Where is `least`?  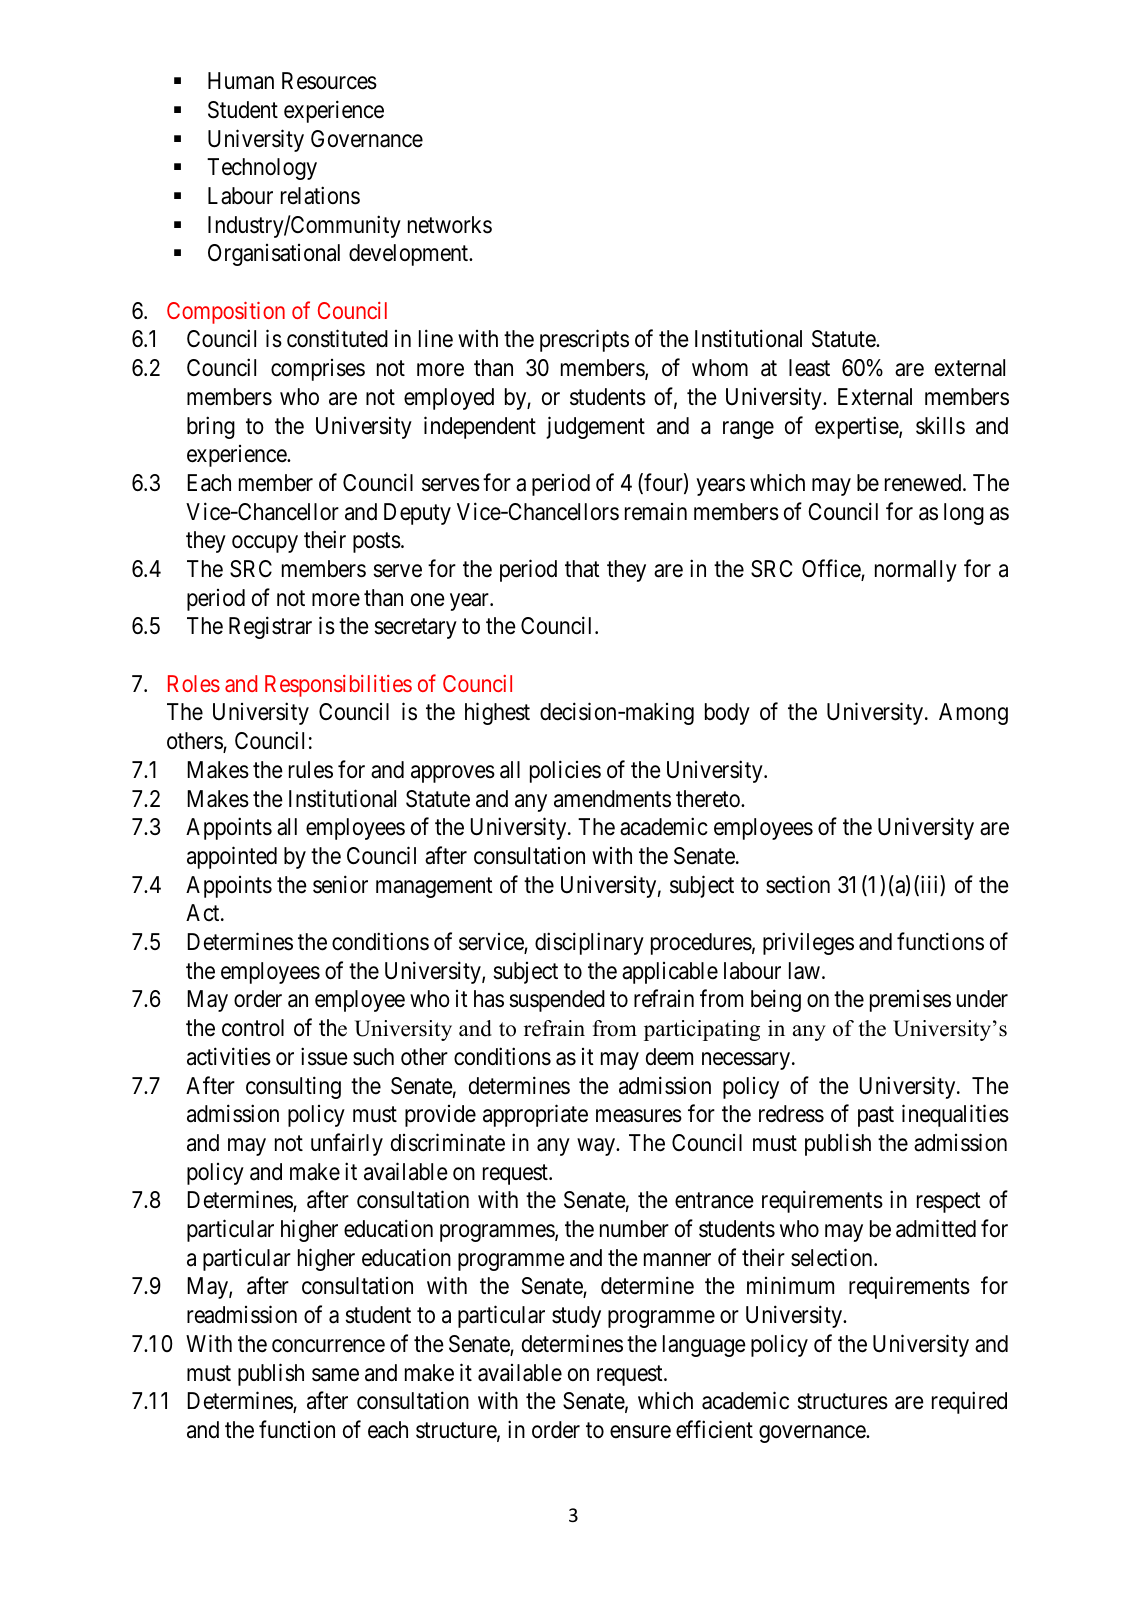
least is located at coordinates (809, 368).
